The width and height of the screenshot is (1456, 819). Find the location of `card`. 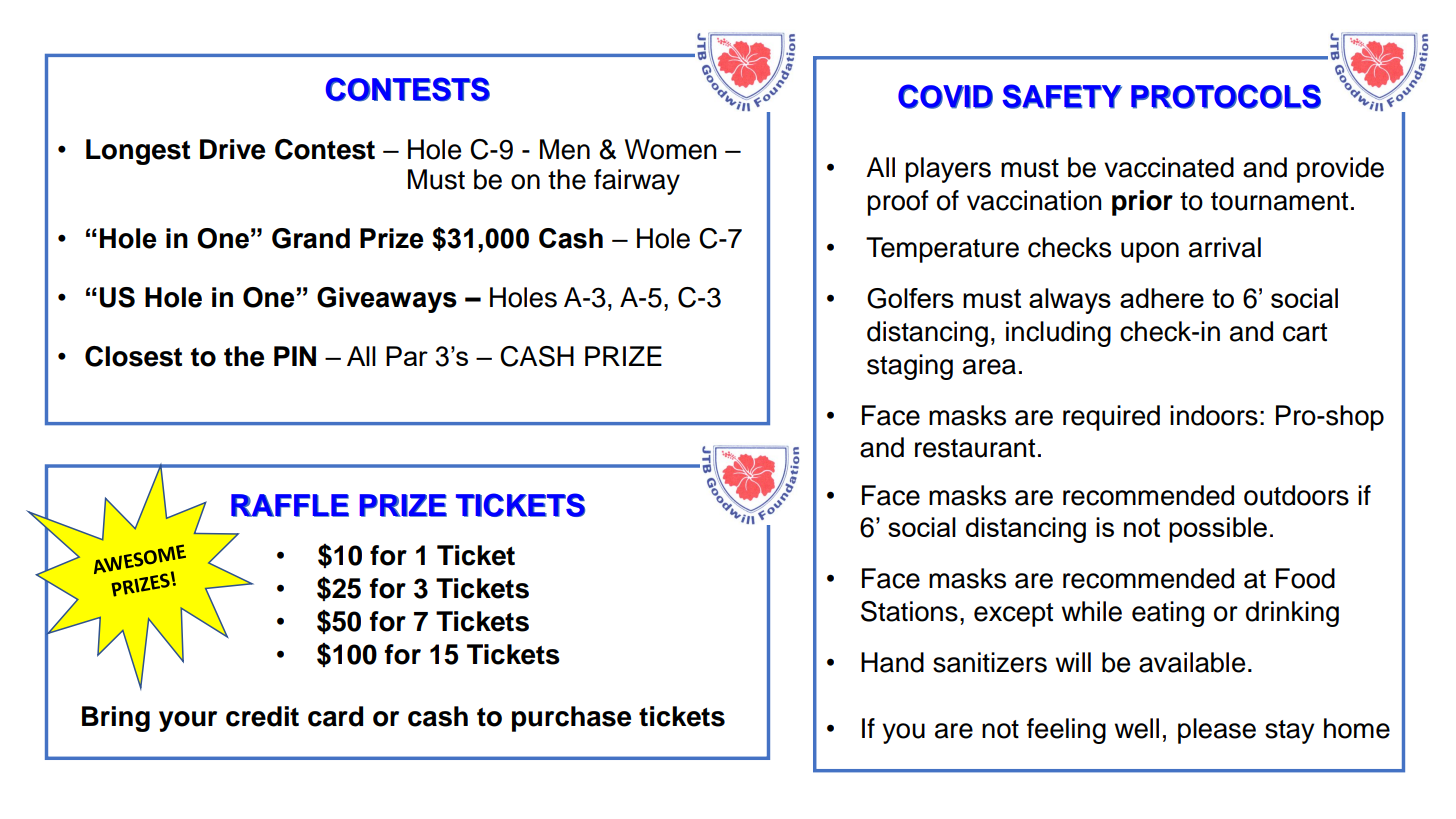

card is located at coordinates (335, 716).
